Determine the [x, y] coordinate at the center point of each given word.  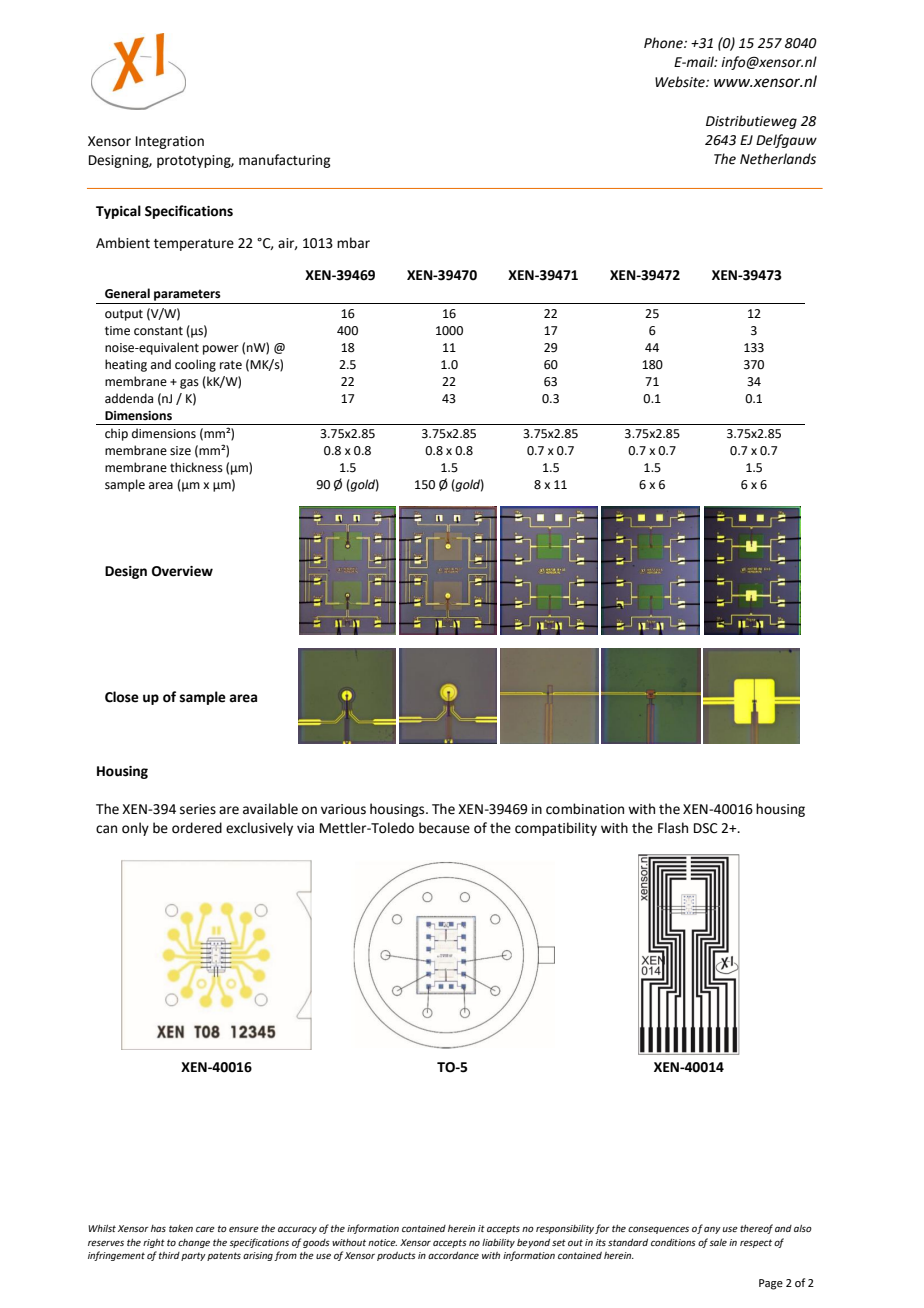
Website [681, 82]
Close [122, 697]
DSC [706, 828]
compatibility [556, 829]
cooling [195, 365]
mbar [353, 243]
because [444, 828]
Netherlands [778, 159]
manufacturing [284, 161]
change [194, 1243]
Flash [673, 828]
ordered [197, 828]
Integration [170, 142]
